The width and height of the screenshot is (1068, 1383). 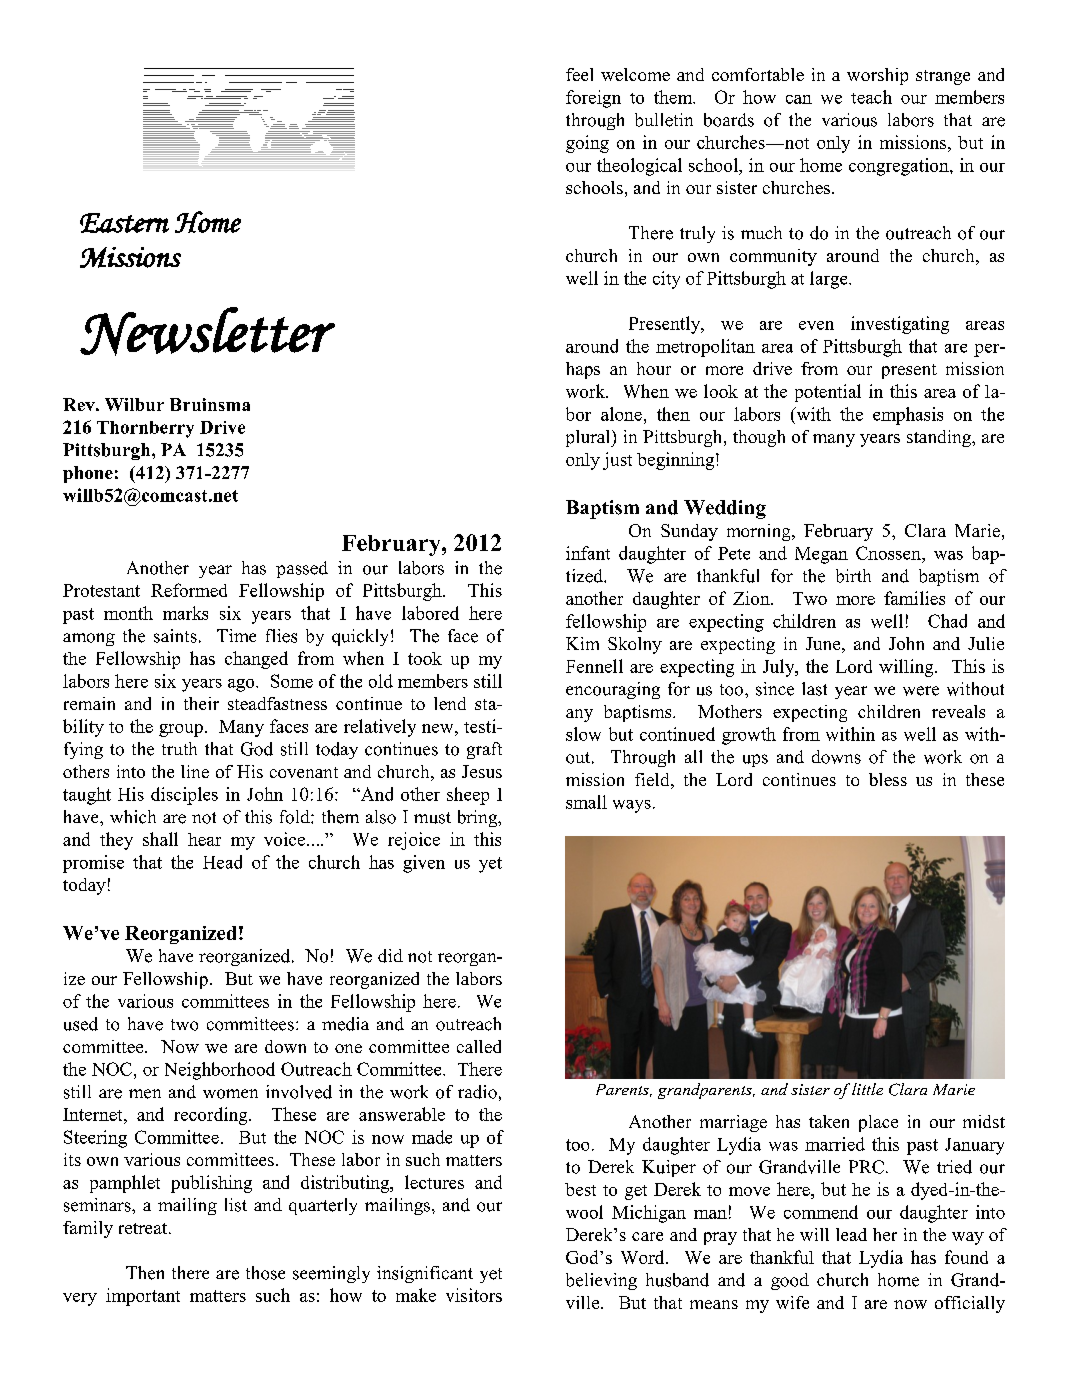 I want to click on Eastern, so click(x=124, y=223).
